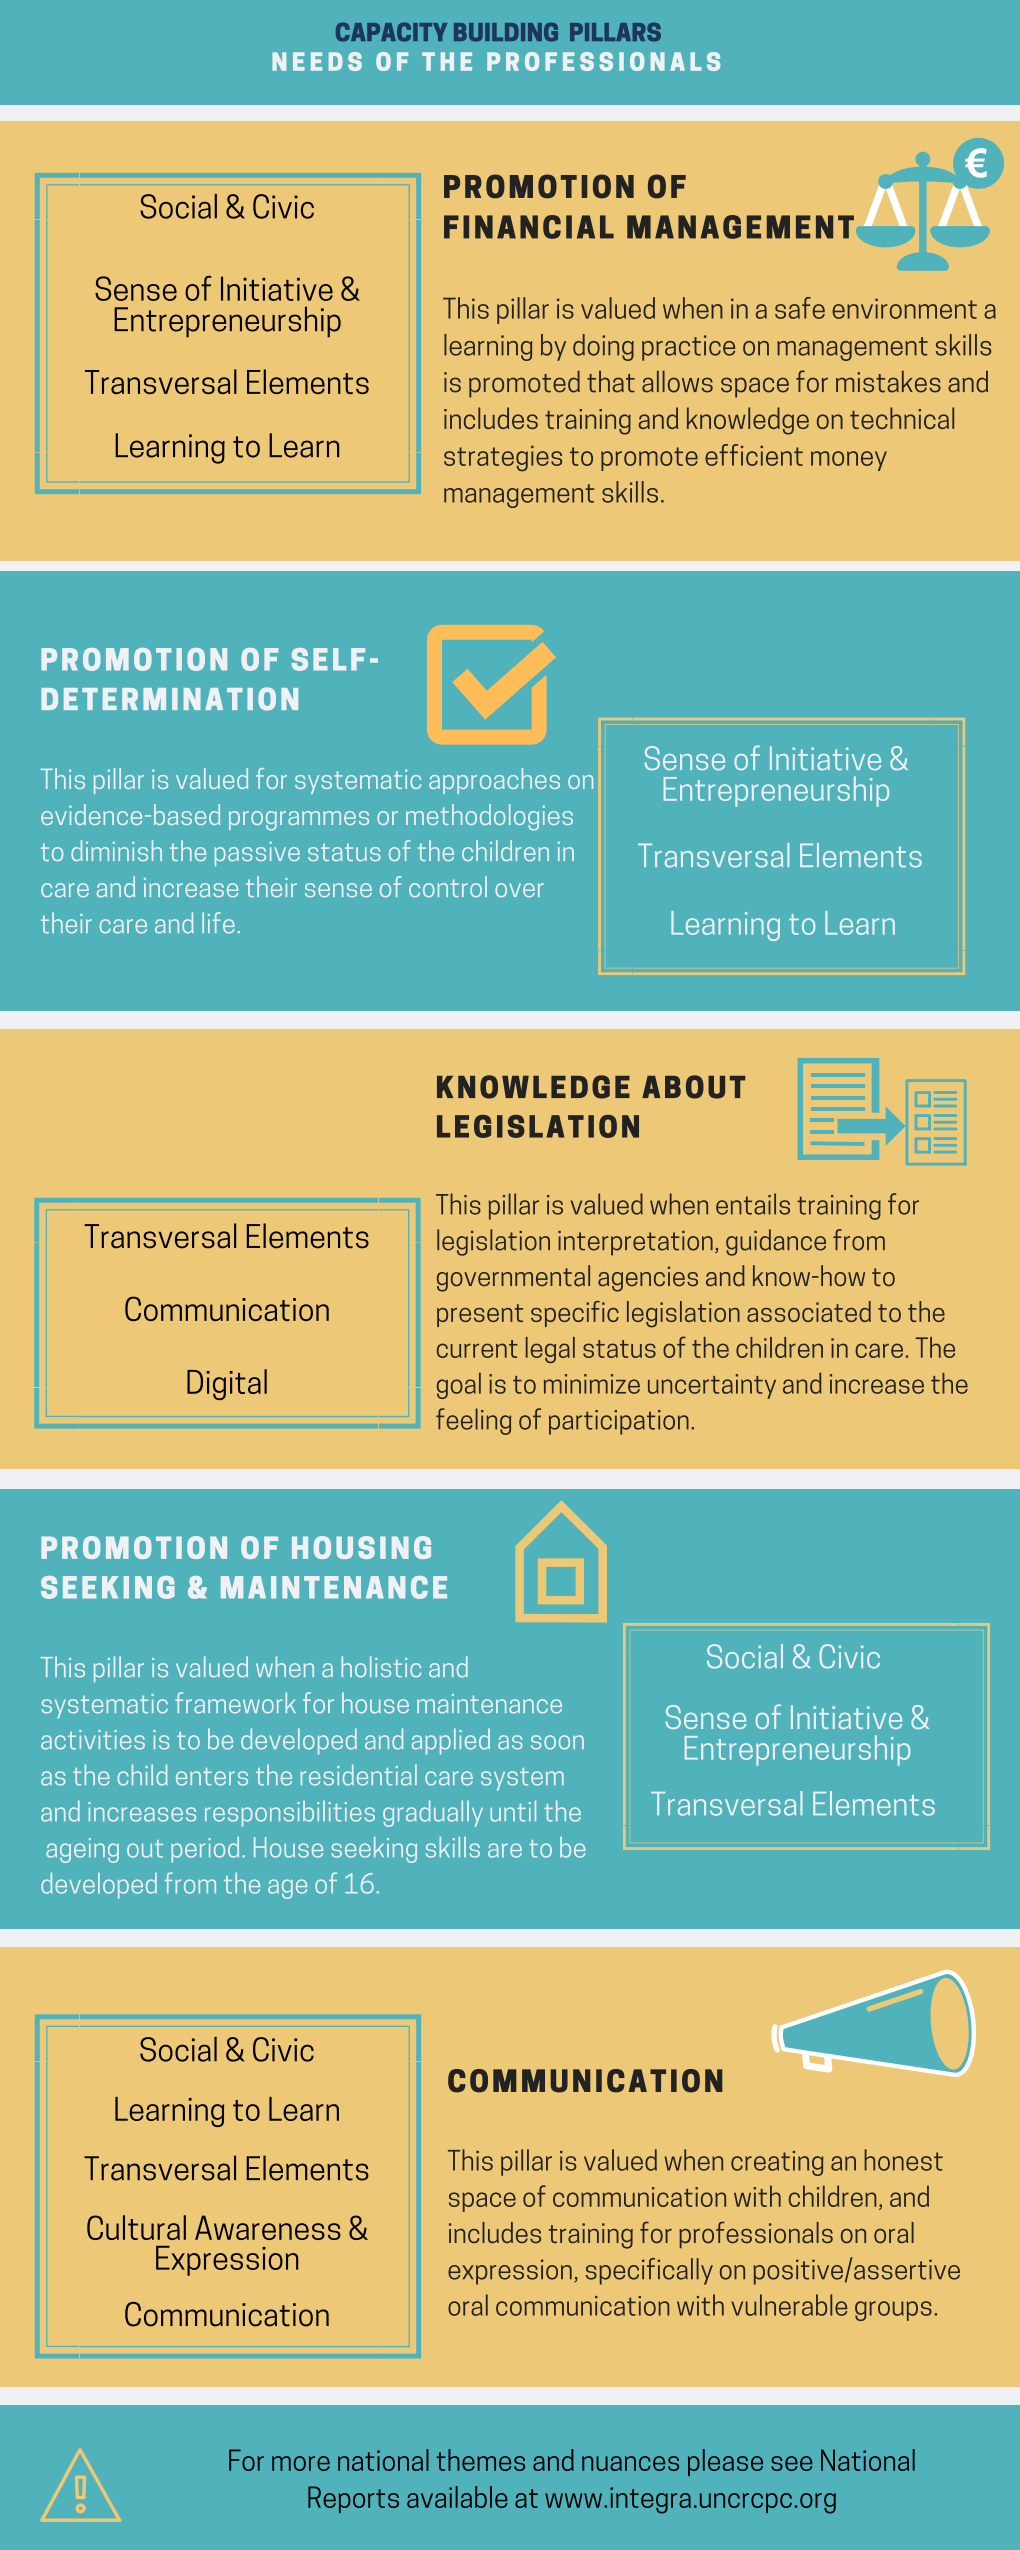 Image resolution: width=1020 pixels, height=2550 pixels. Describe the element at coordinates (205, 1850) in the image. I see `period` at that location.
